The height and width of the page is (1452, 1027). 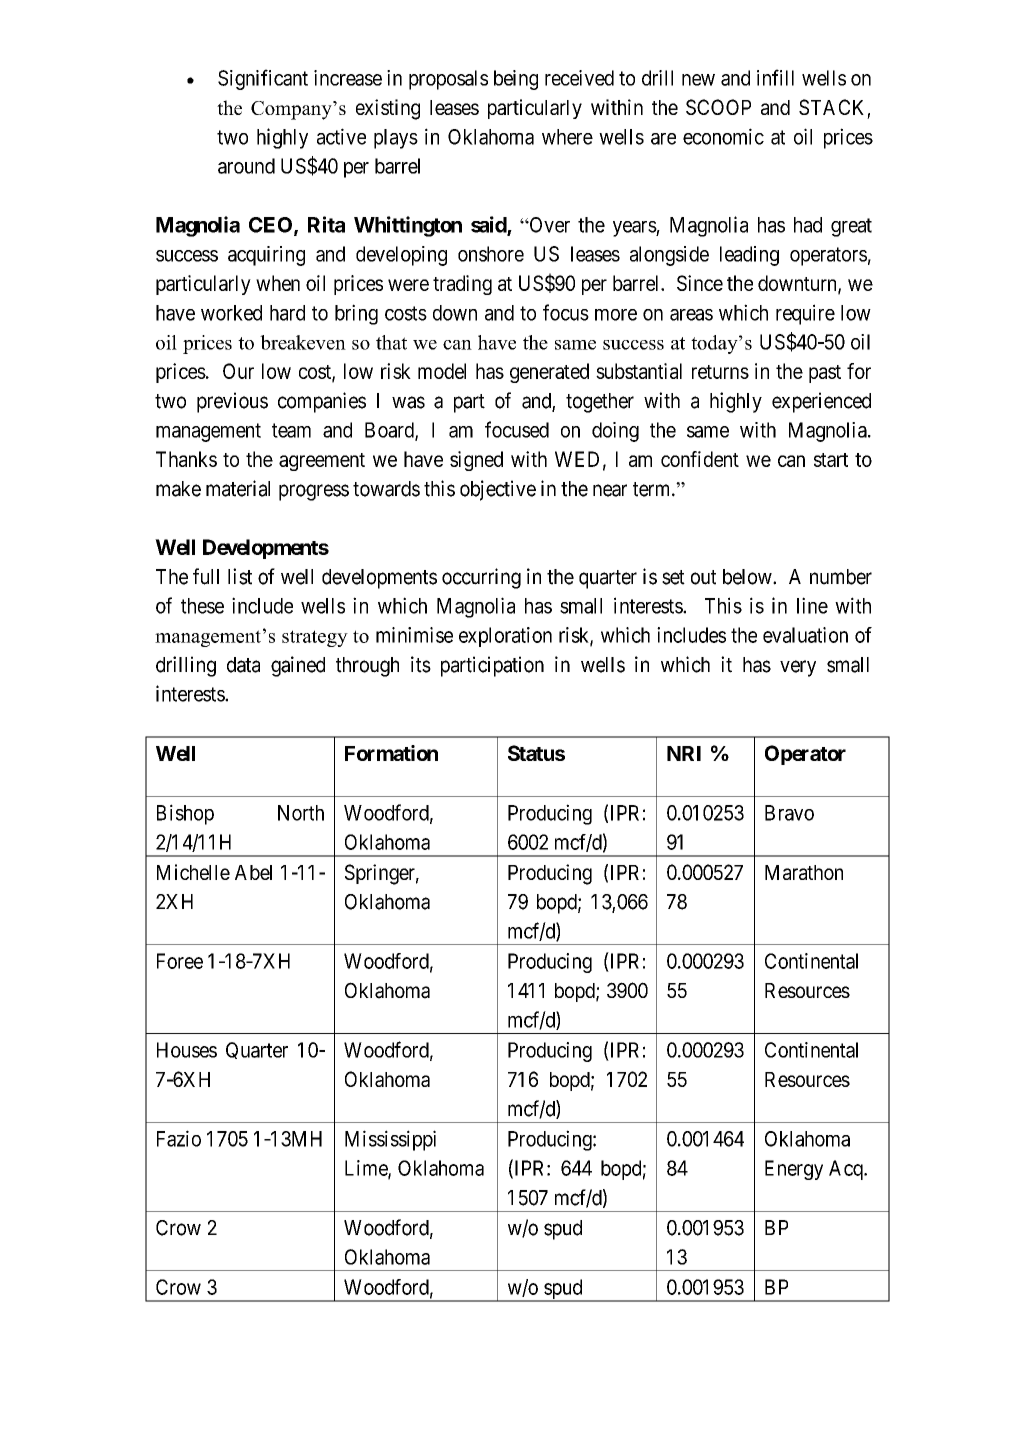 What do you see at coordinates (390, 1140) in the page?
I see `Mississippi` at bounding box center [390, 1140].
